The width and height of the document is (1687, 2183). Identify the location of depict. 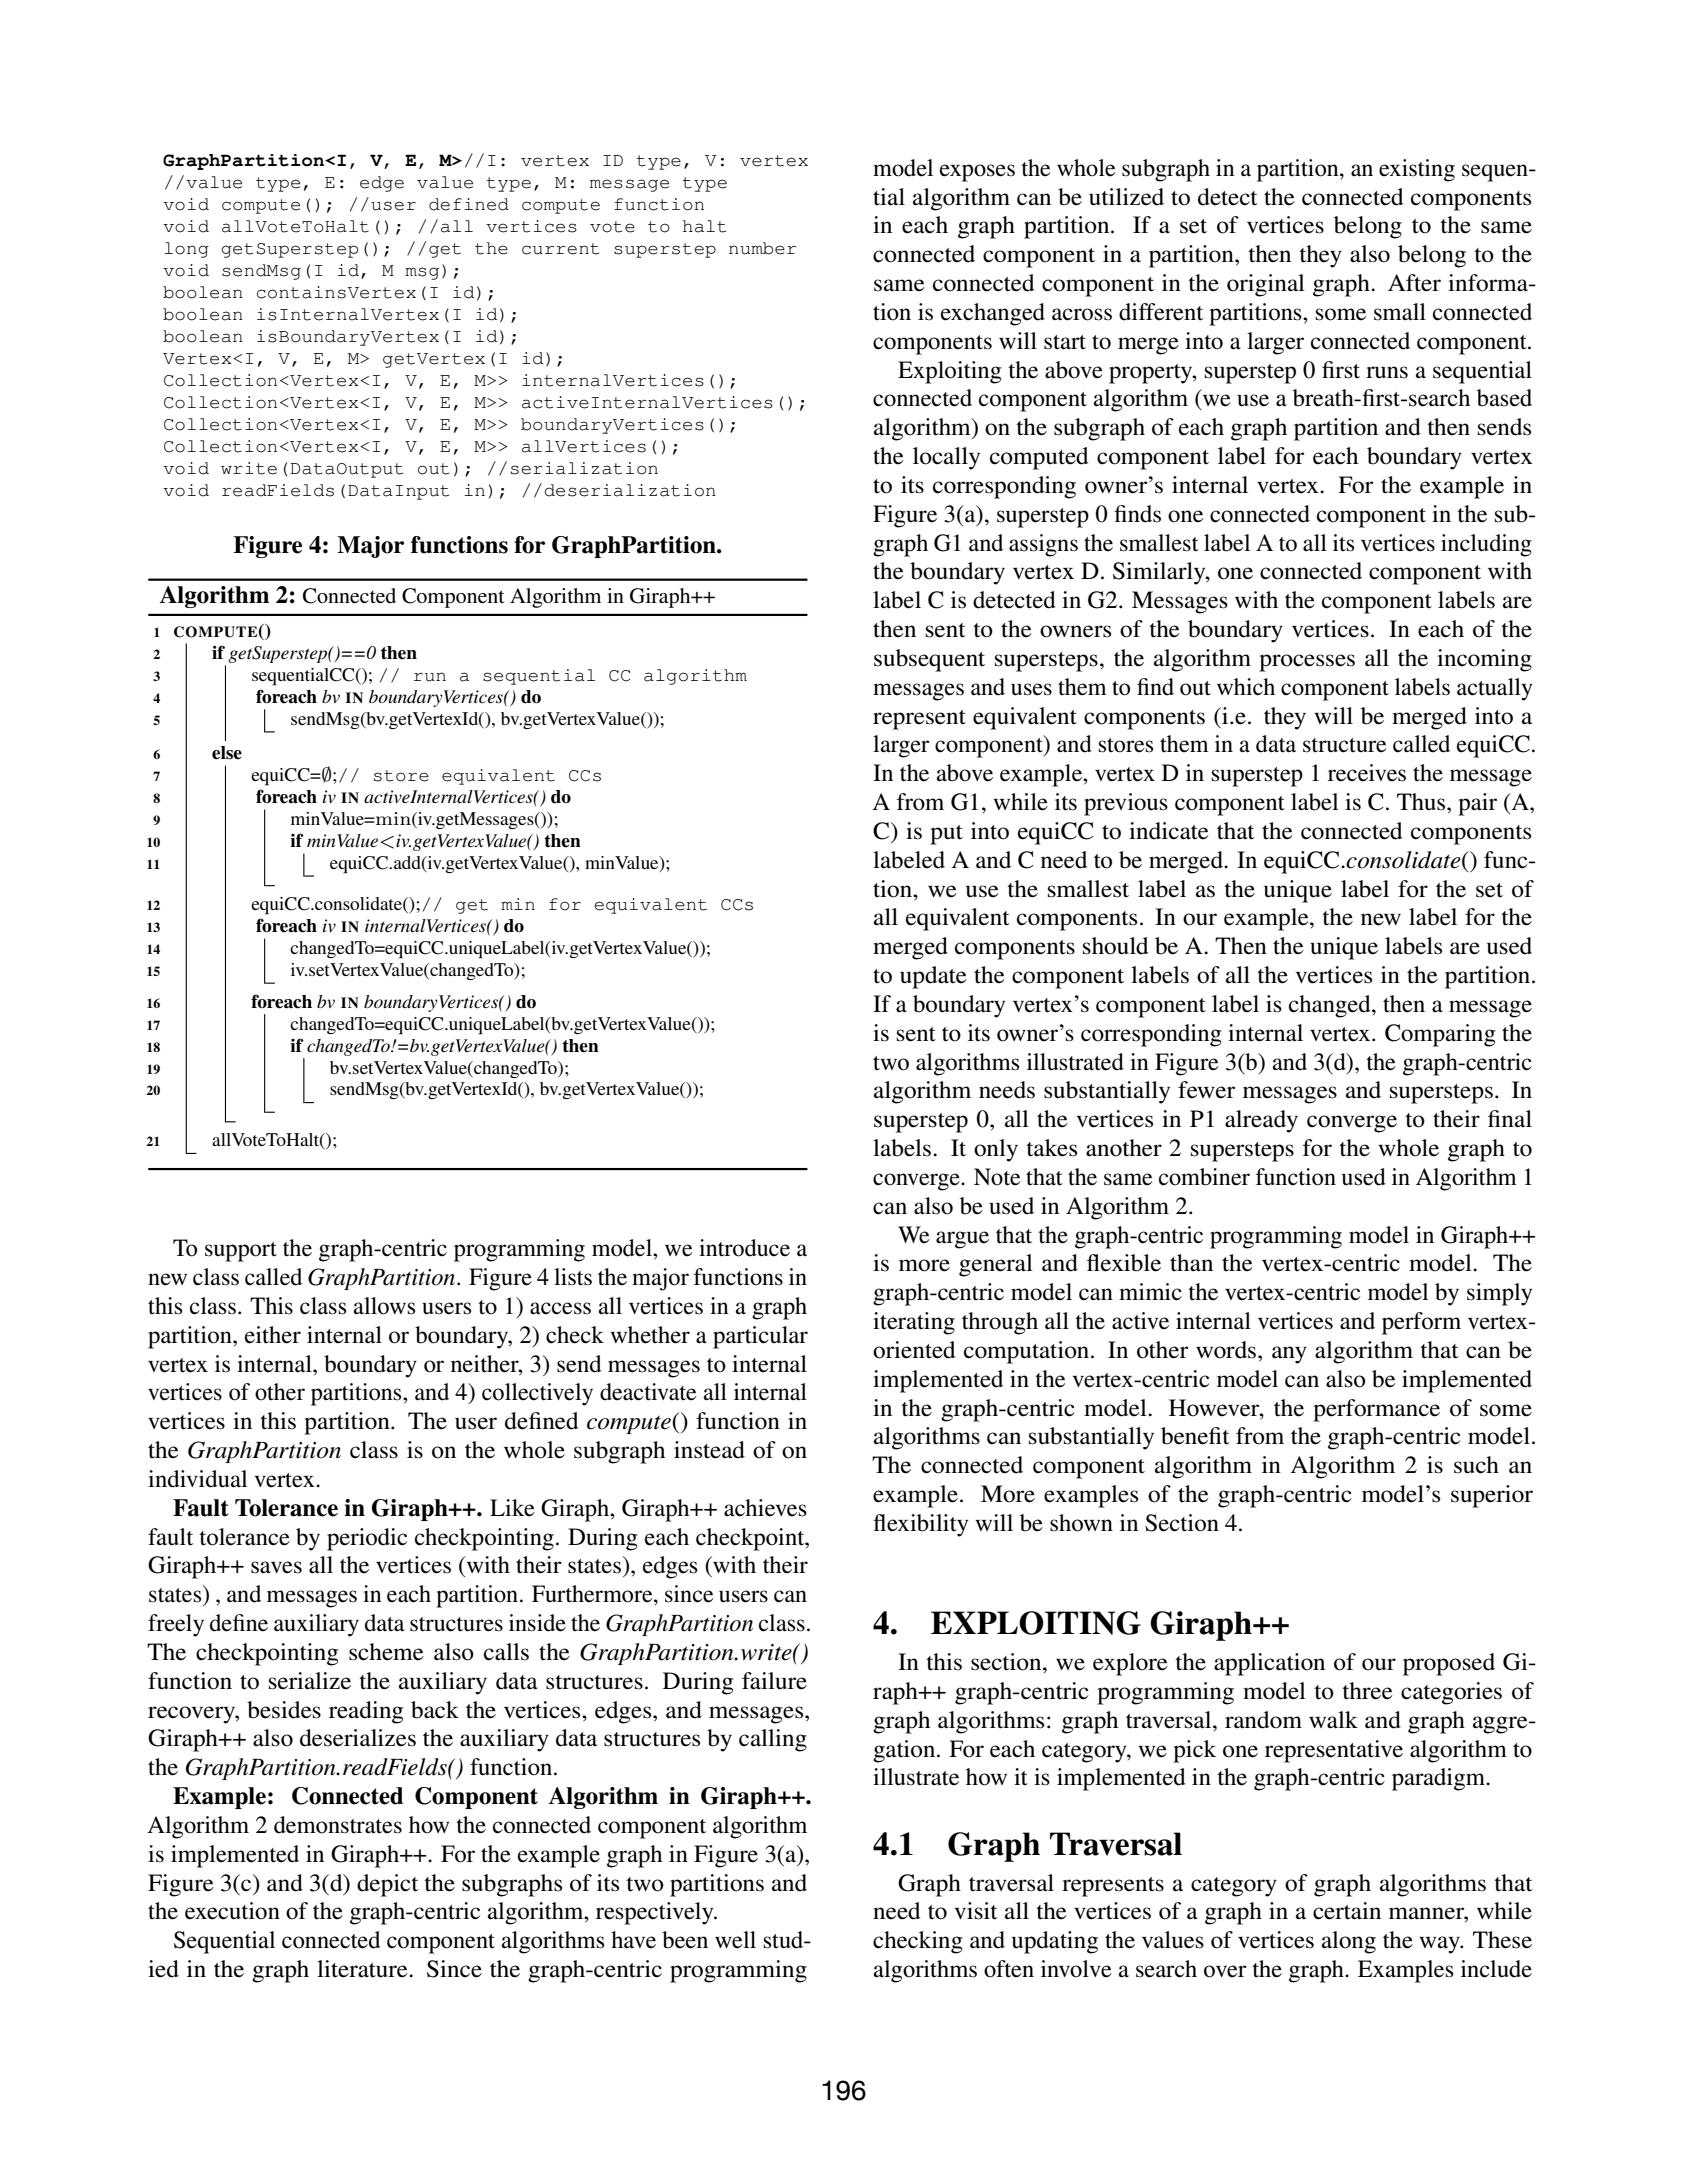
(387, 1885).
